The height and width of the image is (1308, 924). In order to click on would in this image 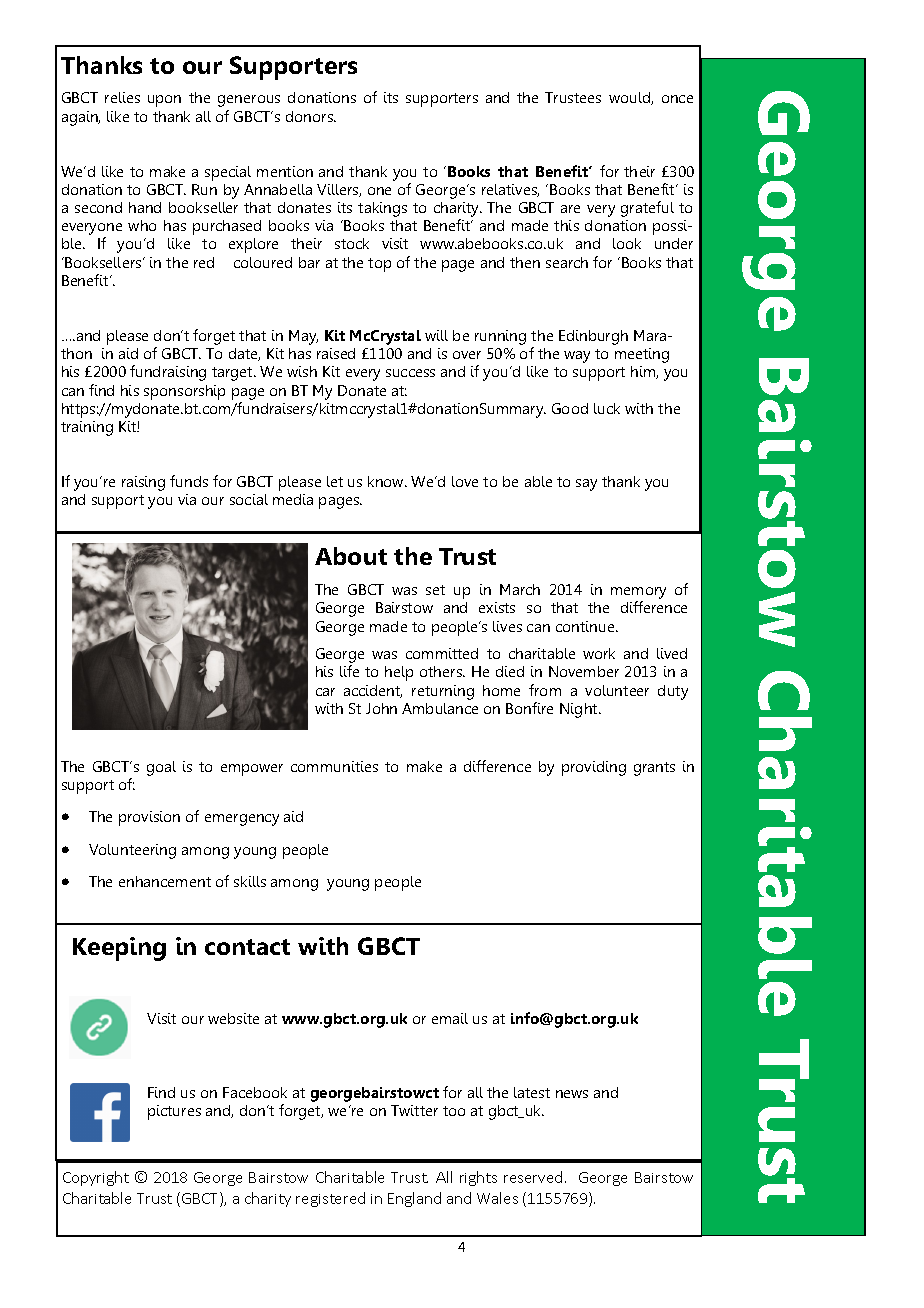, I will do `click(630, 98)`.
